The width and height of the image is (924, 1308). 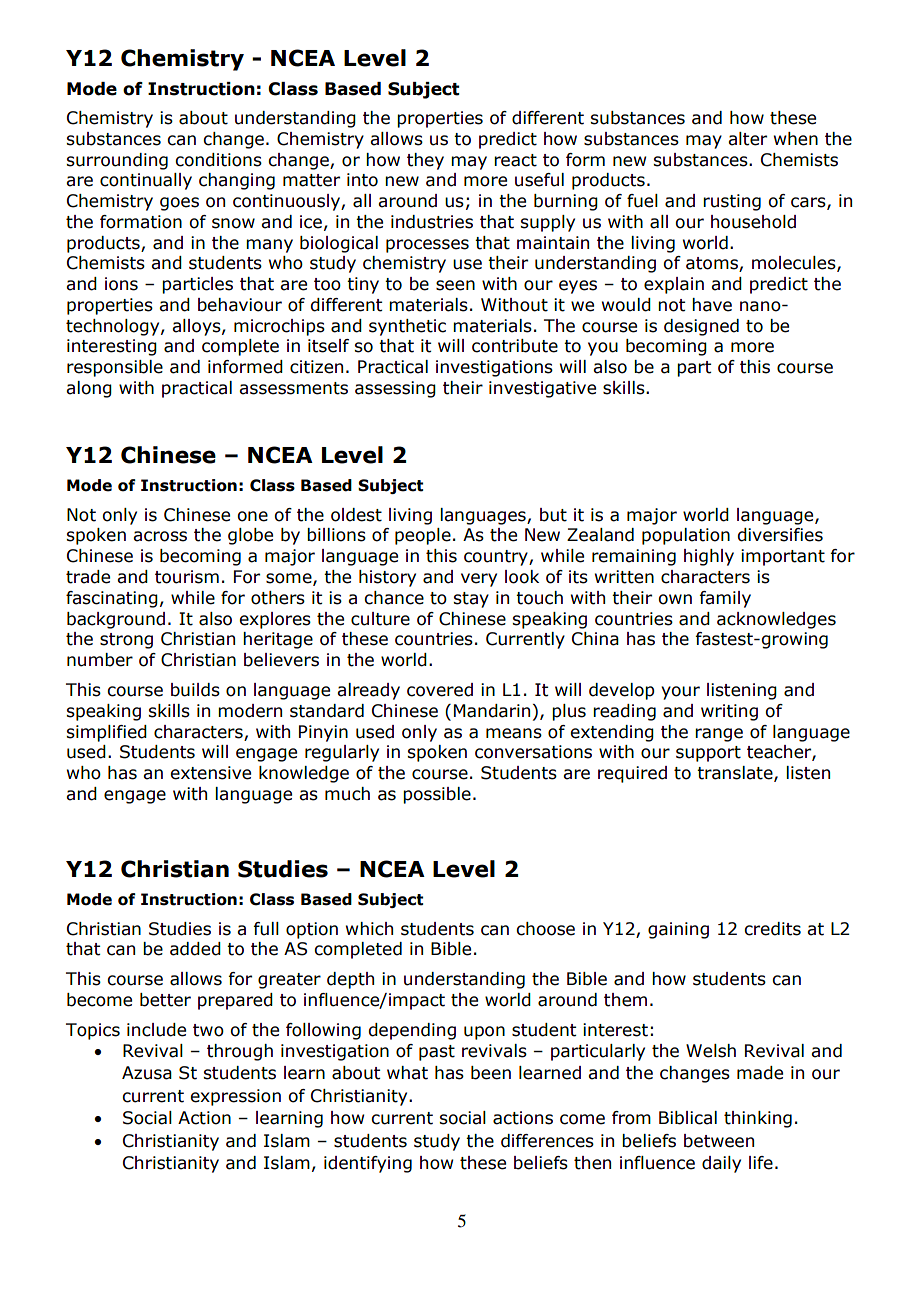 I want to click on covered, so click(x=440, y=690).
